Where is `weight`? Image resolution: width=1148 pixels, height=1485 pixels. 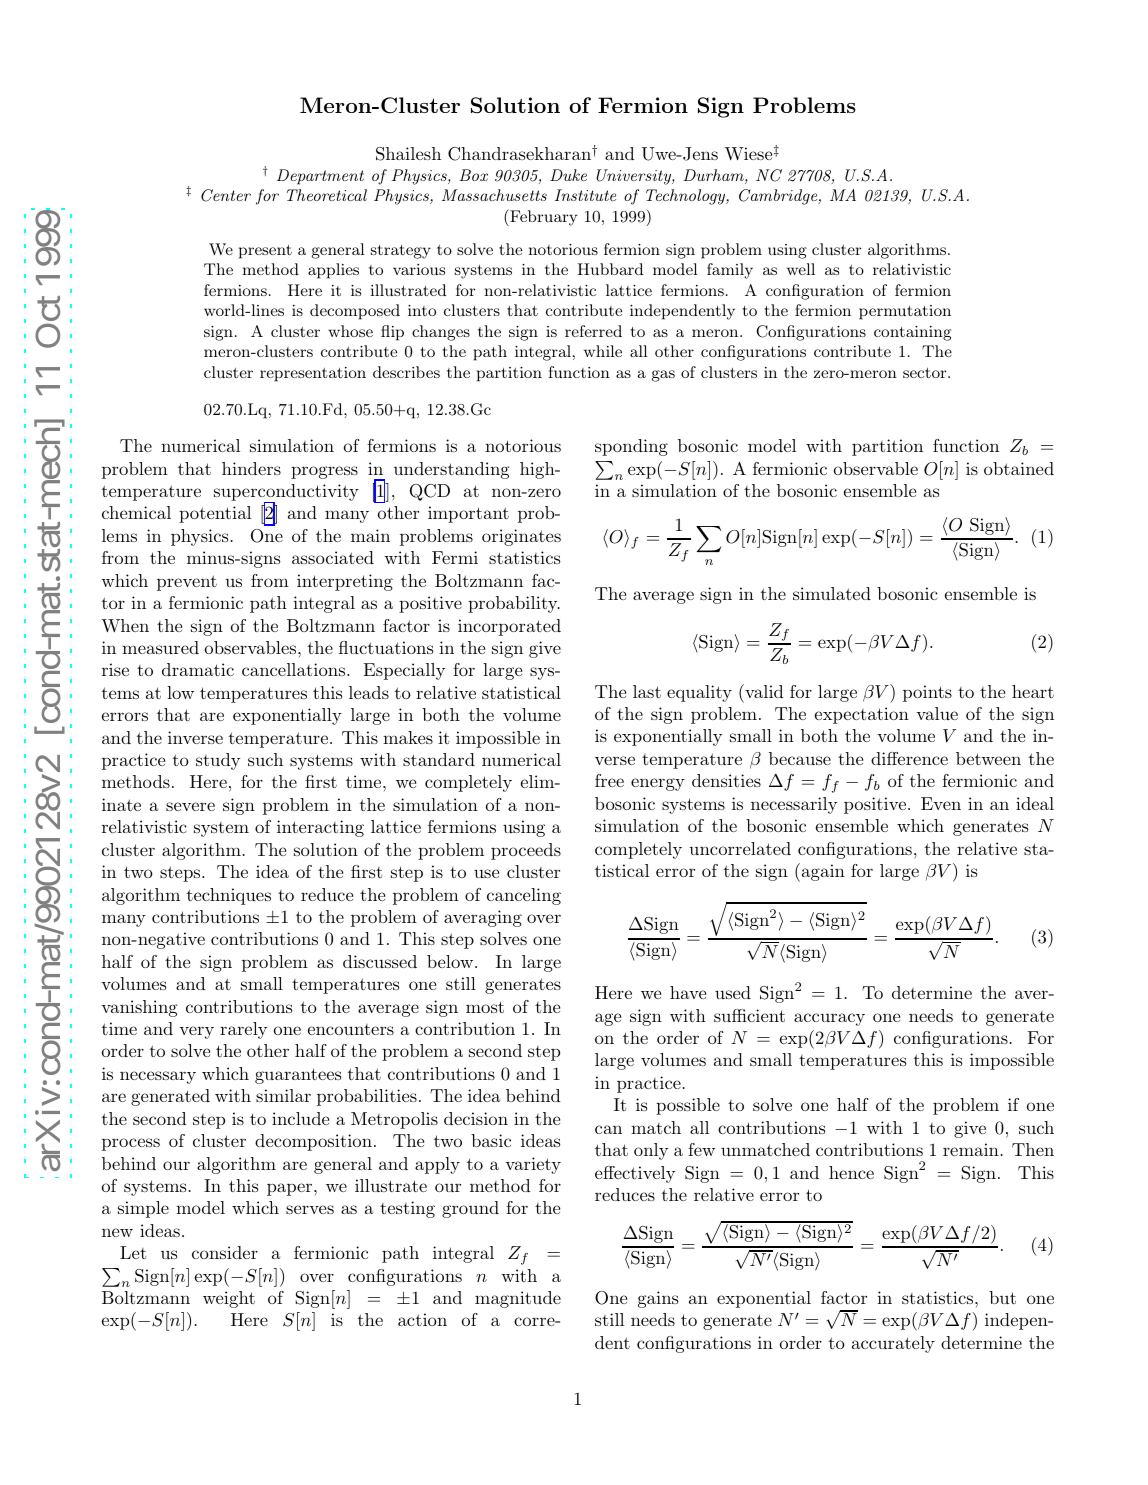 weight is located at coordinates (229, 1299).
